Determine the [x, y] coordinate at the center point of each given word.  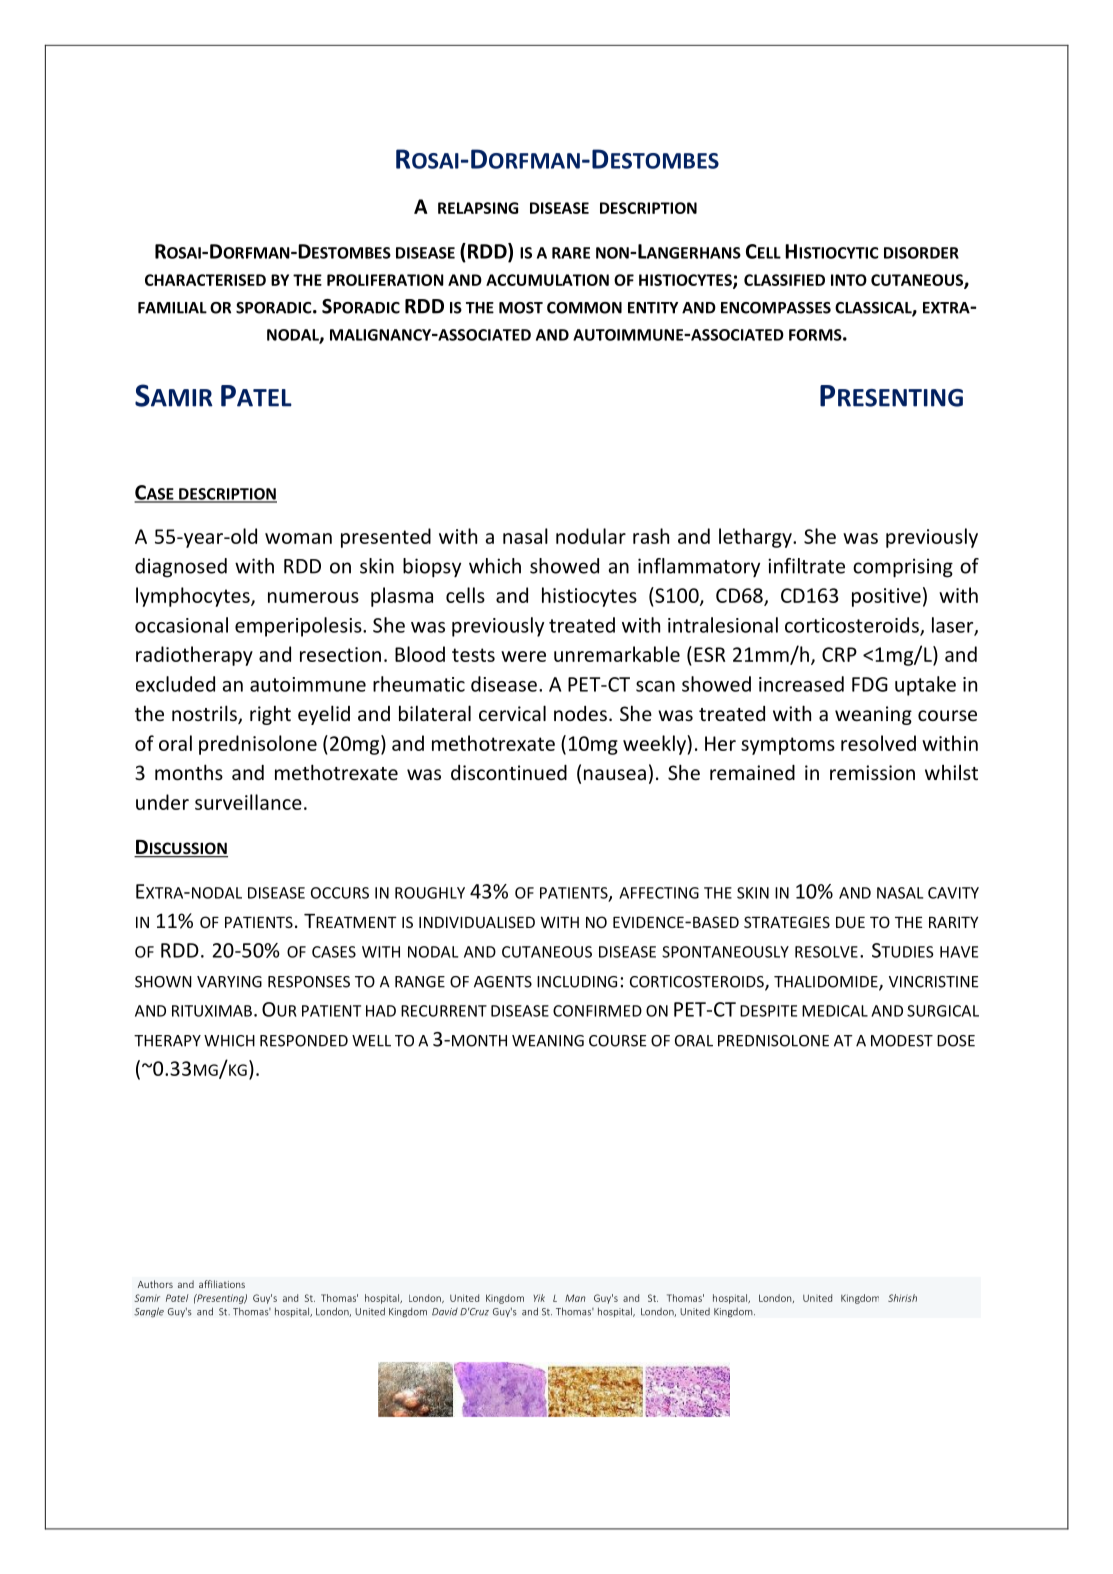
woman [298, 538]
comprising [903, 568]
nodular [591, 536]
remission [872, 772]
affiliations [222, 1284]
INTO [849, 280]
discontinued [509, 772]
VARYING [229, 982]
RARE [571, 253]
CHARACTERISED [205, 280]
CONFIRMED [597, 1011]
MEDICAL [835, 1011]
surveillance [248, 802]
